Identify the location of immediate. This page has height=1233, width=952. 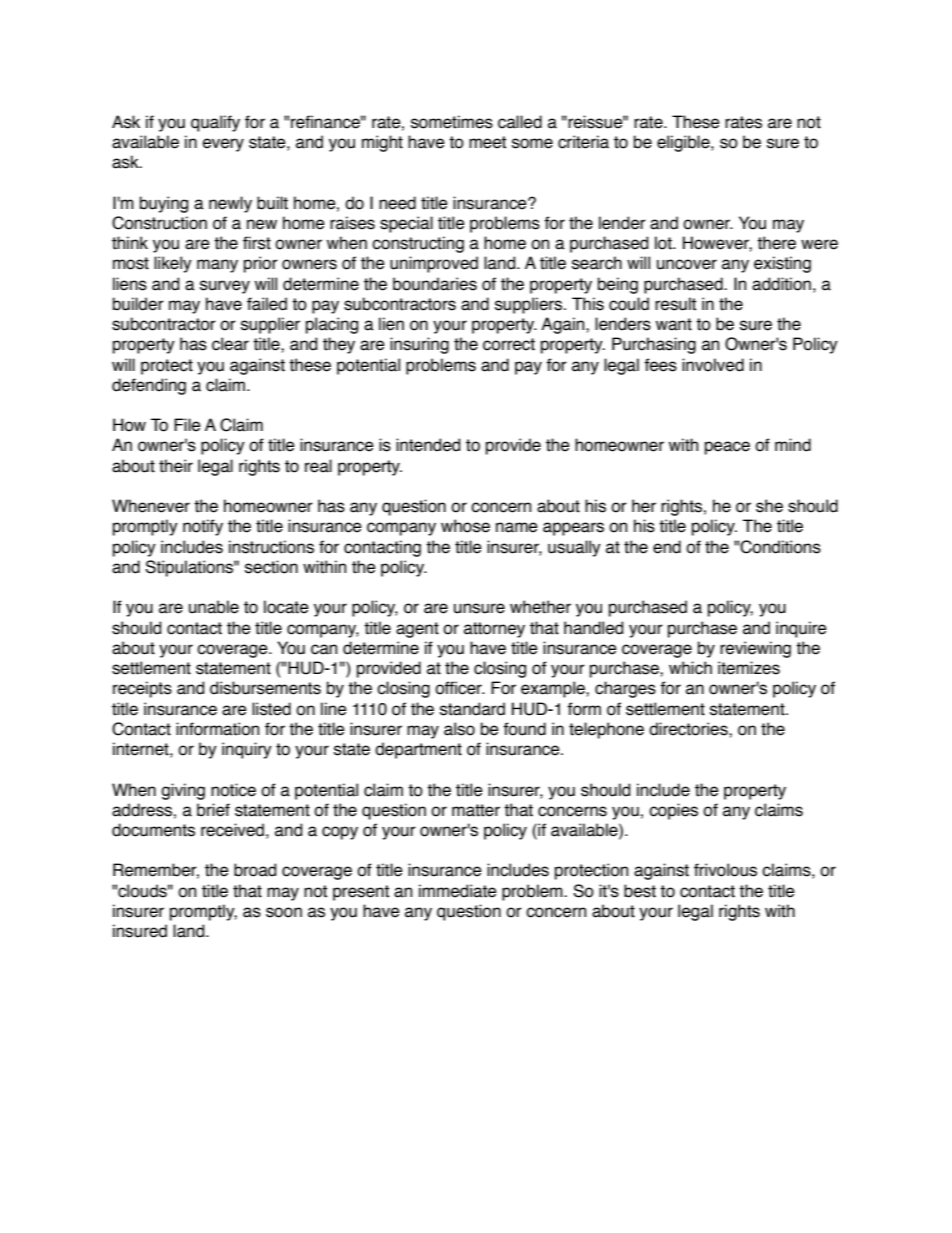
(458, 891).
